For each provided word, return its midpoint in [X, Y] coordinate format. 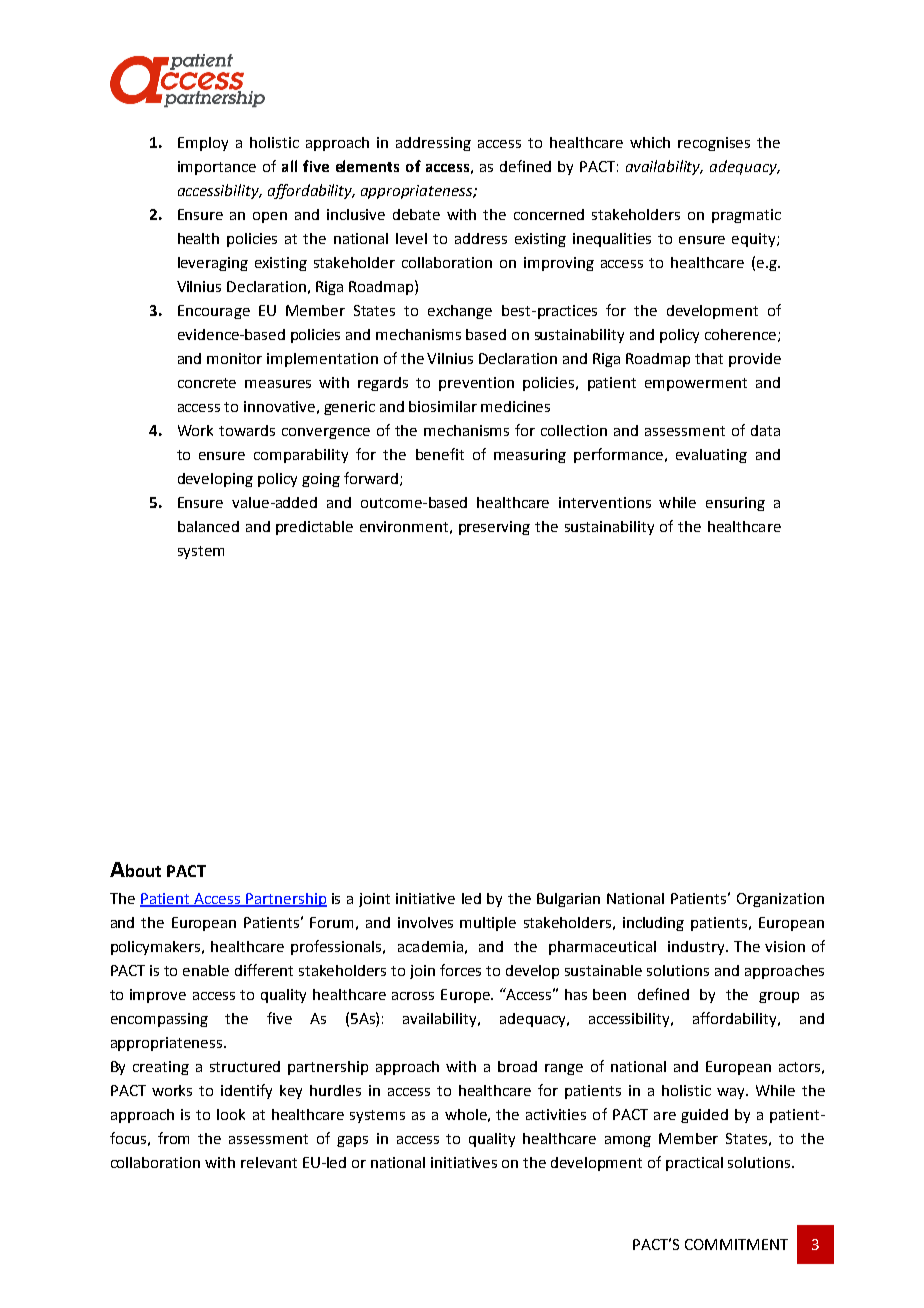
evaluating [711, 456]
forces [460, 970]
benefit [440, 454]
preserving [494, 528]
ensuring [735, 504]
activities [556, 1114]
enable [206, 970]
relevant [269, 1162]
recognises [714, 144]
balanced [208, 526]
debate [416, 214]
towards [247, 430]
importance [217, 168]
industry [697, 948]
